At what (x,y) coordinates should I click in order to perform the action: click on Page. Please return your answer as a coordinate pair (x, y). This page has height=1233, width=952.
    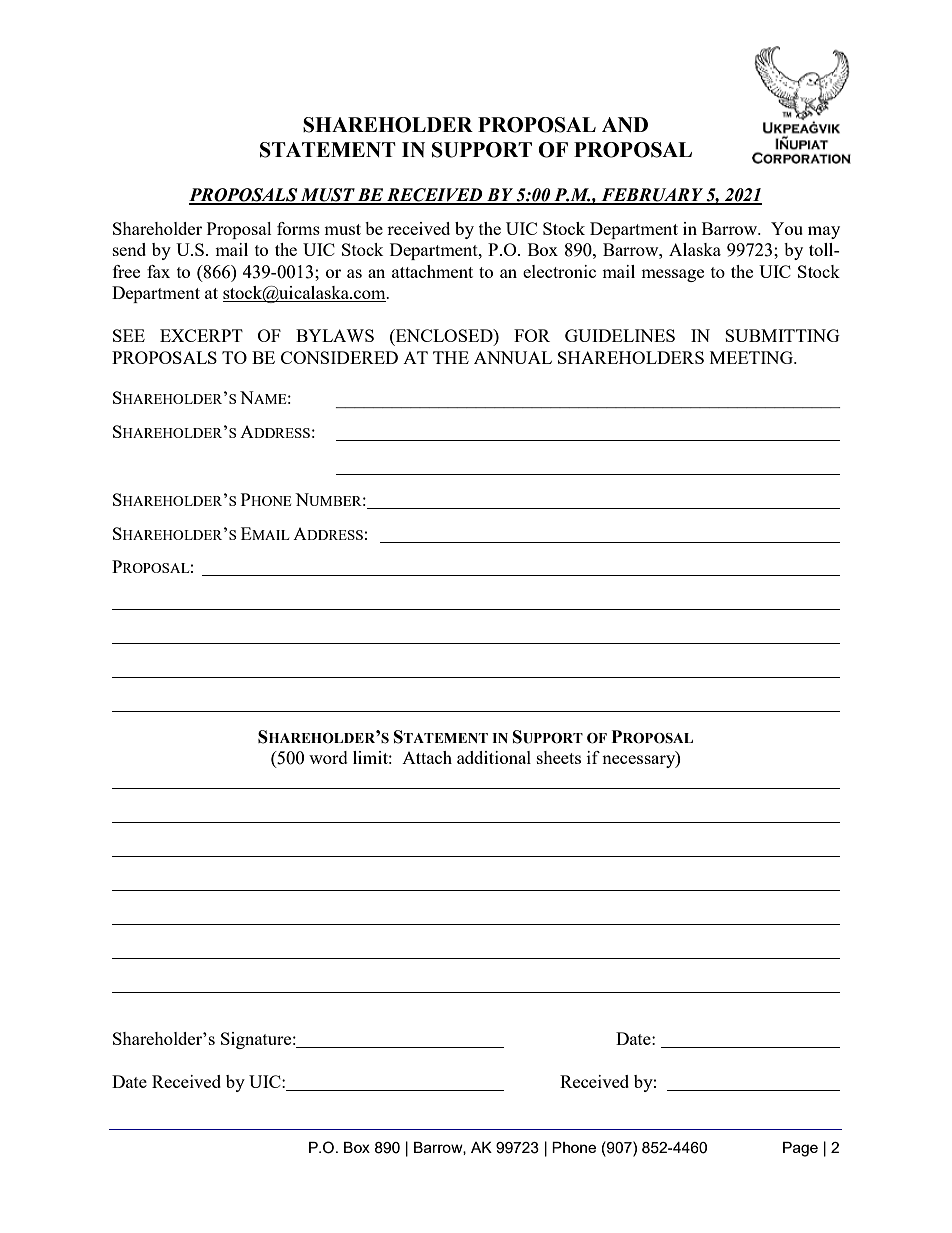
    Looking at the image, I should click on (800, 1149).
